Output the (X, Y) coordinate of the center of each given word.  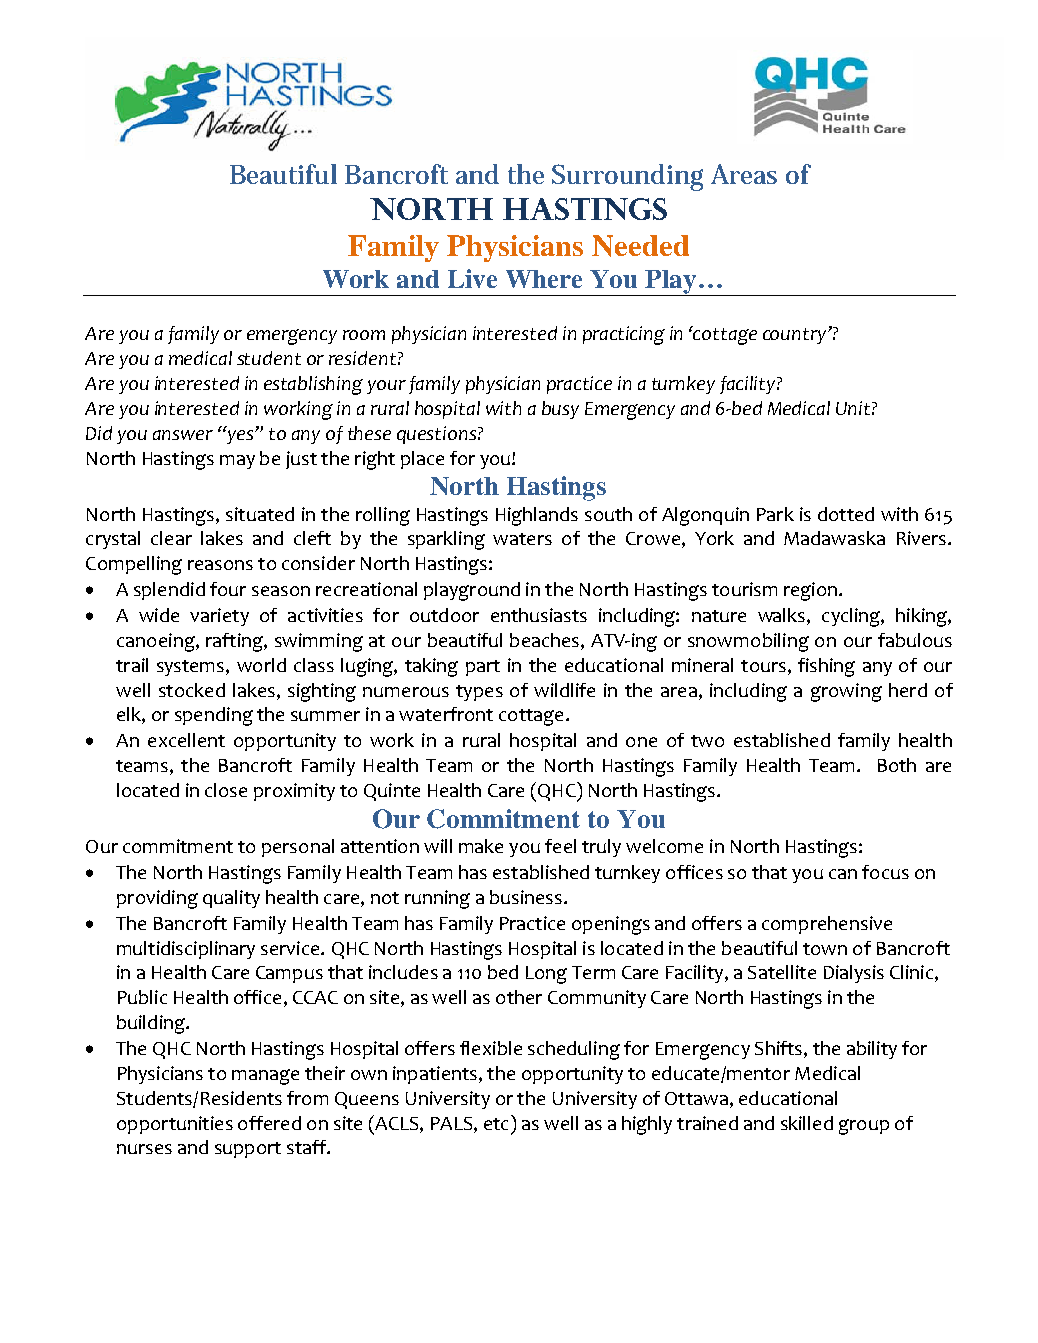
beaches (546, 641)
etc (496, 1124)
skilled (807, 1123)
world (261, 665)
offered (269, 1123)
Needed (640, 246)
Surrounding (627, 177)
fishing (826, 667)
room (364, 335)
